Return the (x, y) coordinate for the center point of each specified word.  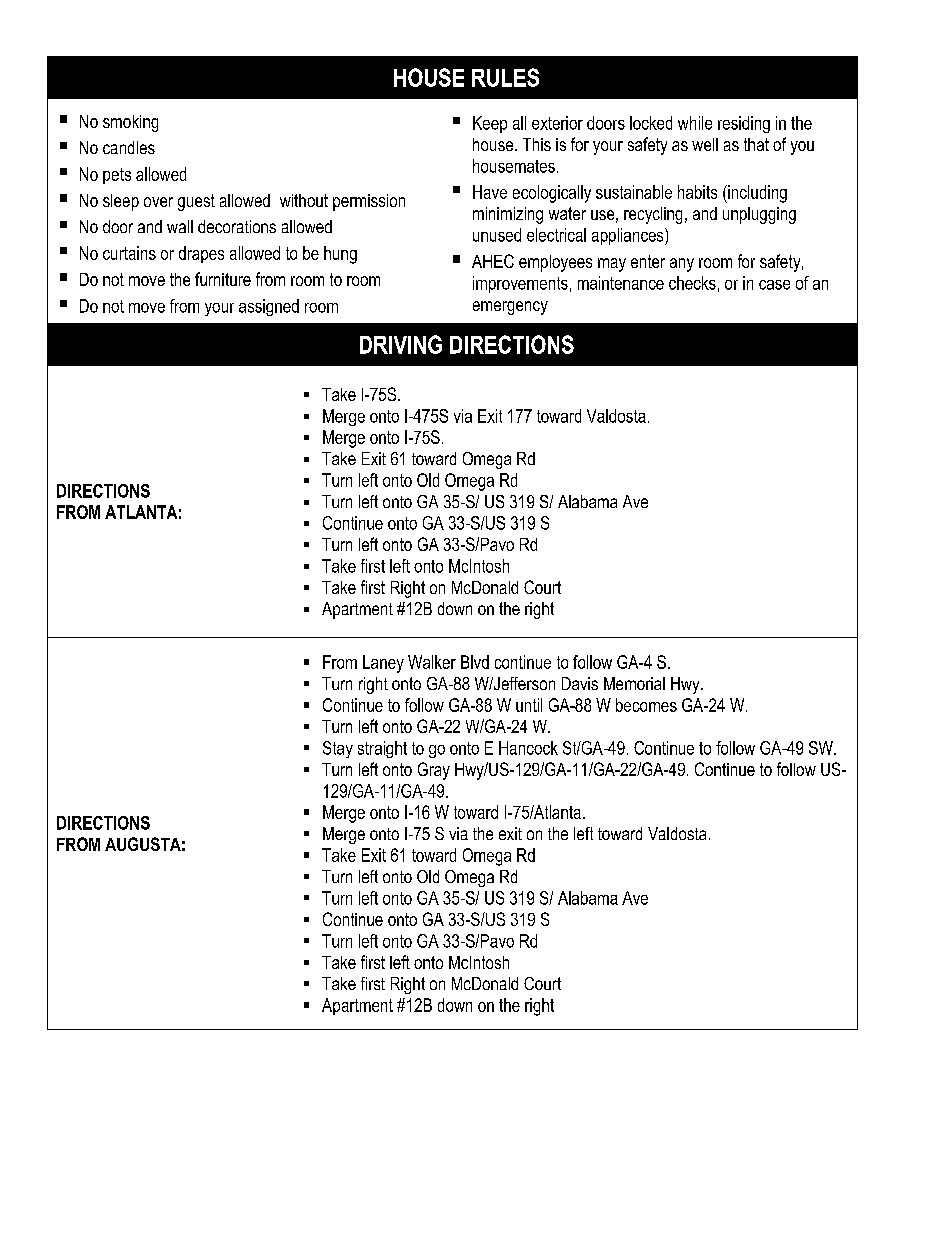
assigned (269, 307)
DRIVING (401, 344)
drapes (201, 254)
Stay (338, 749)
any (682, 265)
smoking (130, 123)
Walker (432, 662)
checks (692, 283)
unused (497, 235)
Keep (490, 124)
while (695, 123)
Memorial (634, 683)
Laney (383, 664)
